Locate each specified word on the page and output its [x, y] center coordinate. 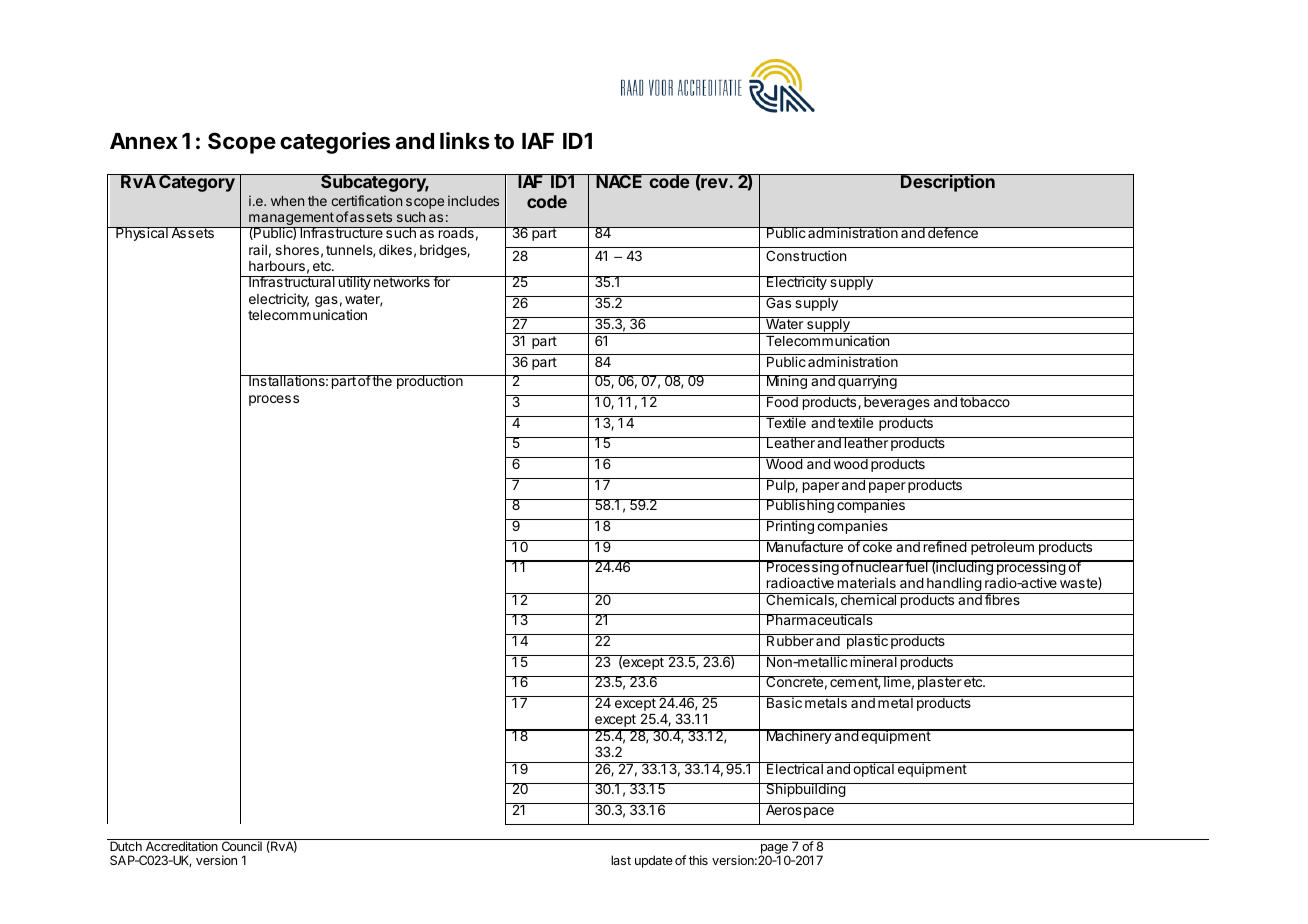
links [465, 140]
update [654, 861]
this [698, 860]
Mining [786, 382]
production [429, 382]
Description [948, 183]
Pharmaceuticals [820, 619]
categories [335, 143]
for [441, 281]
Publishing [800, 506]
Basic [784, 702]
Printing [790, 526]
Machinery [798, 736]
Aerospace [800, 810]
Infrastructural [292, 281]
